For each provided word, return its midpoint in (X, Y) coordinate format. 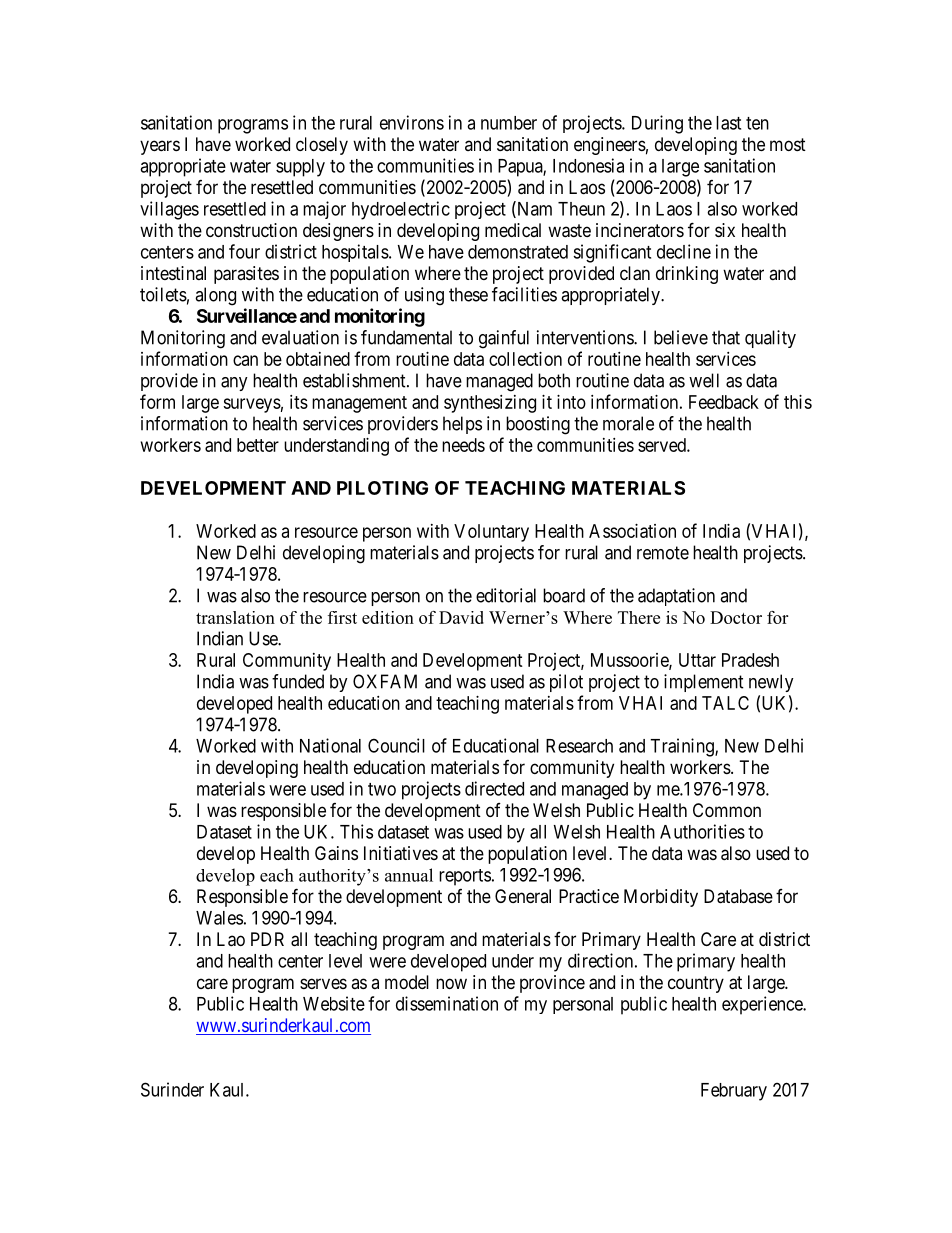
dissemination (447, 1003)
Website (334, 1003)
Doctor (736, 617)
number (509, 123)
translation (235, 617)
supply (300, 168)
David (461, 617)
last (728, 123)
